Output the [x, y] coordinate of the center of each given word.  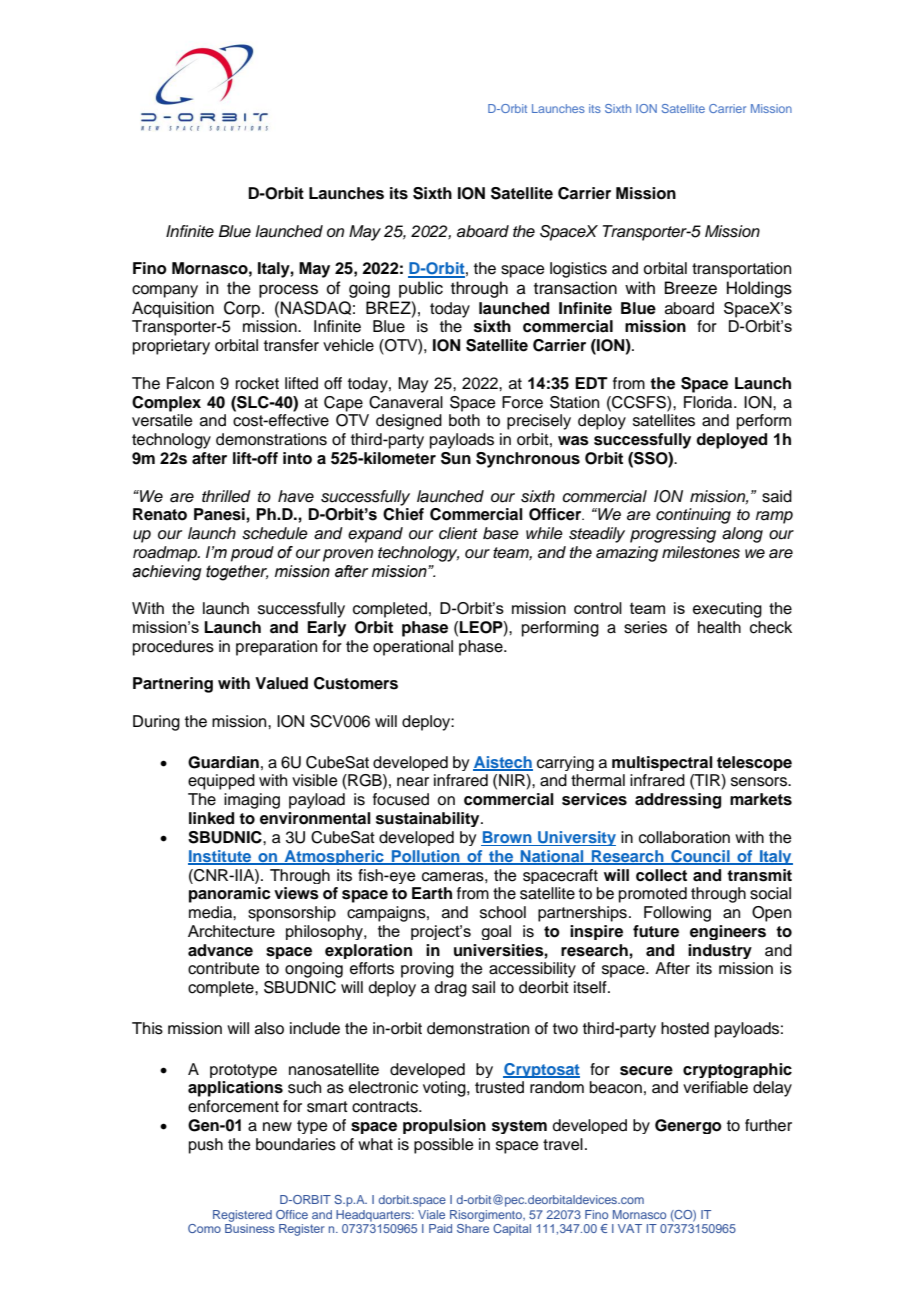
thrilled [226, 496]
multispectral [662, 763]
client [458, 533]
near [413, 782]
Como [204, 1228]
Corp [243, 309]
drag [451, 989]
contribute [224, 968]
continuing [693, 516]
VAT [630, 1228]
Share [473, 1228]
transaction [575, 288]
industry [720, 951]
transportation [741, 270]
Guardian [223, 762]
